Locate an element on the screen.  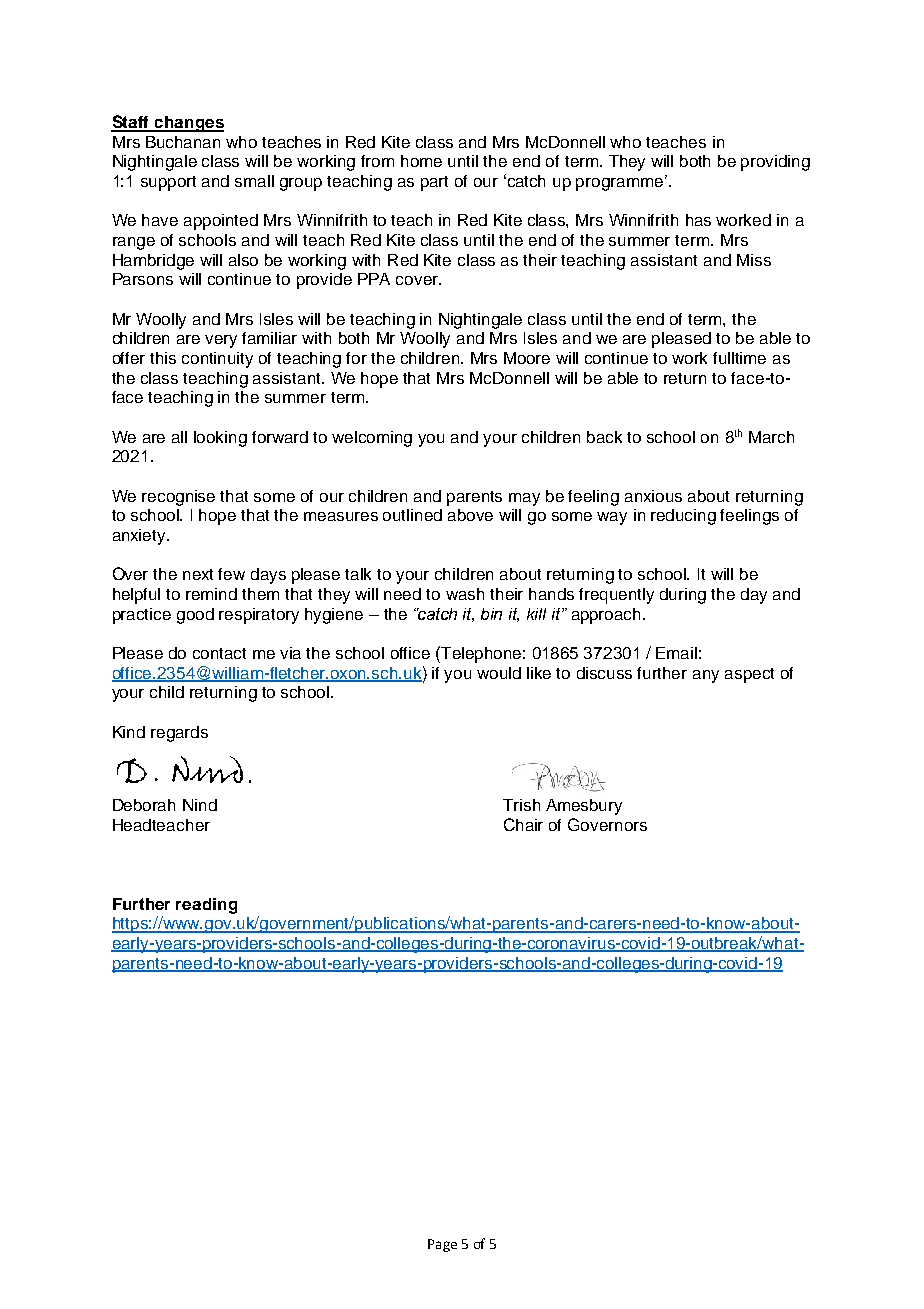
March is located at coordinates (771, 437).
